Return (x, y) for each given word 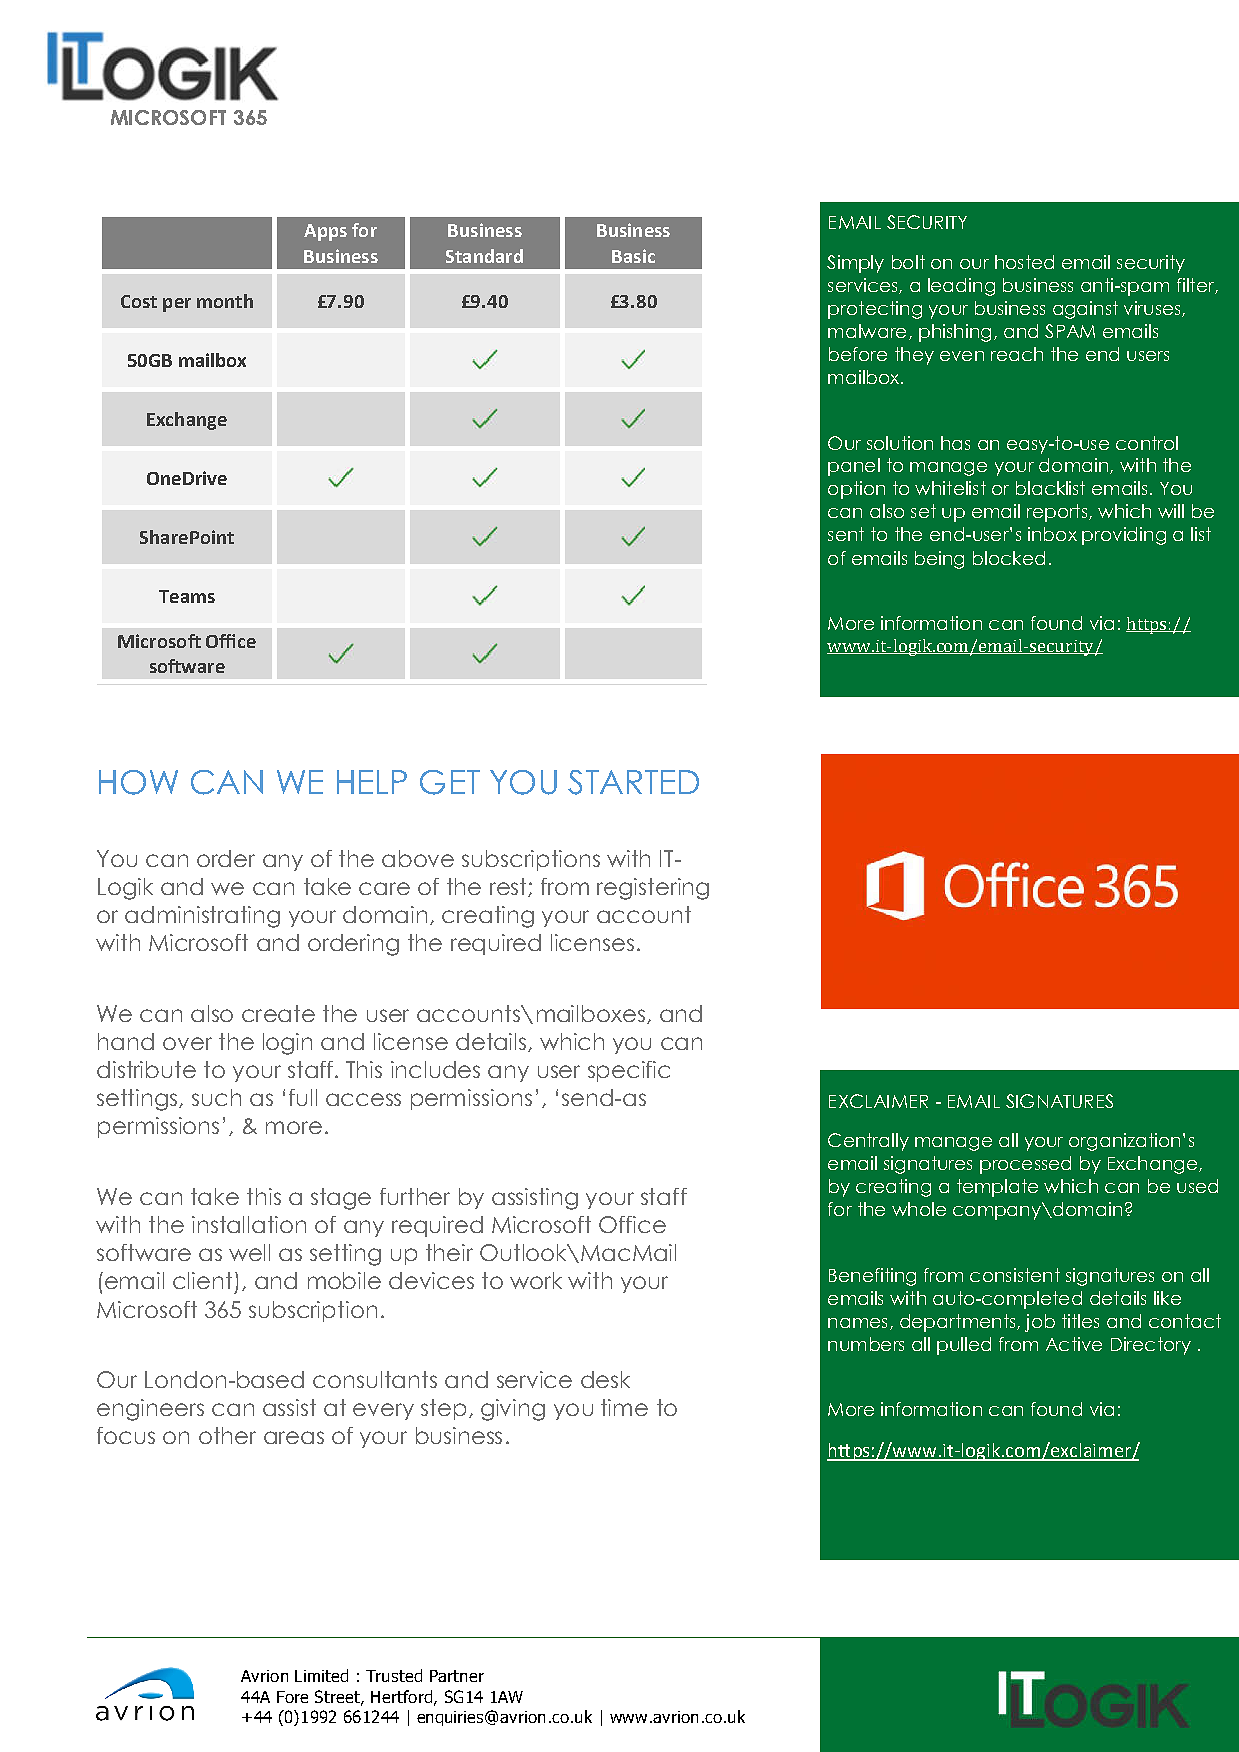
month (225, 301)
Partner (457, 1676)
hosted (1024, 262)
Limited (321, 1675)
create (278, 1013)
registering (653, 889)
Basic (633, 256)
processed (1025, 1165)
